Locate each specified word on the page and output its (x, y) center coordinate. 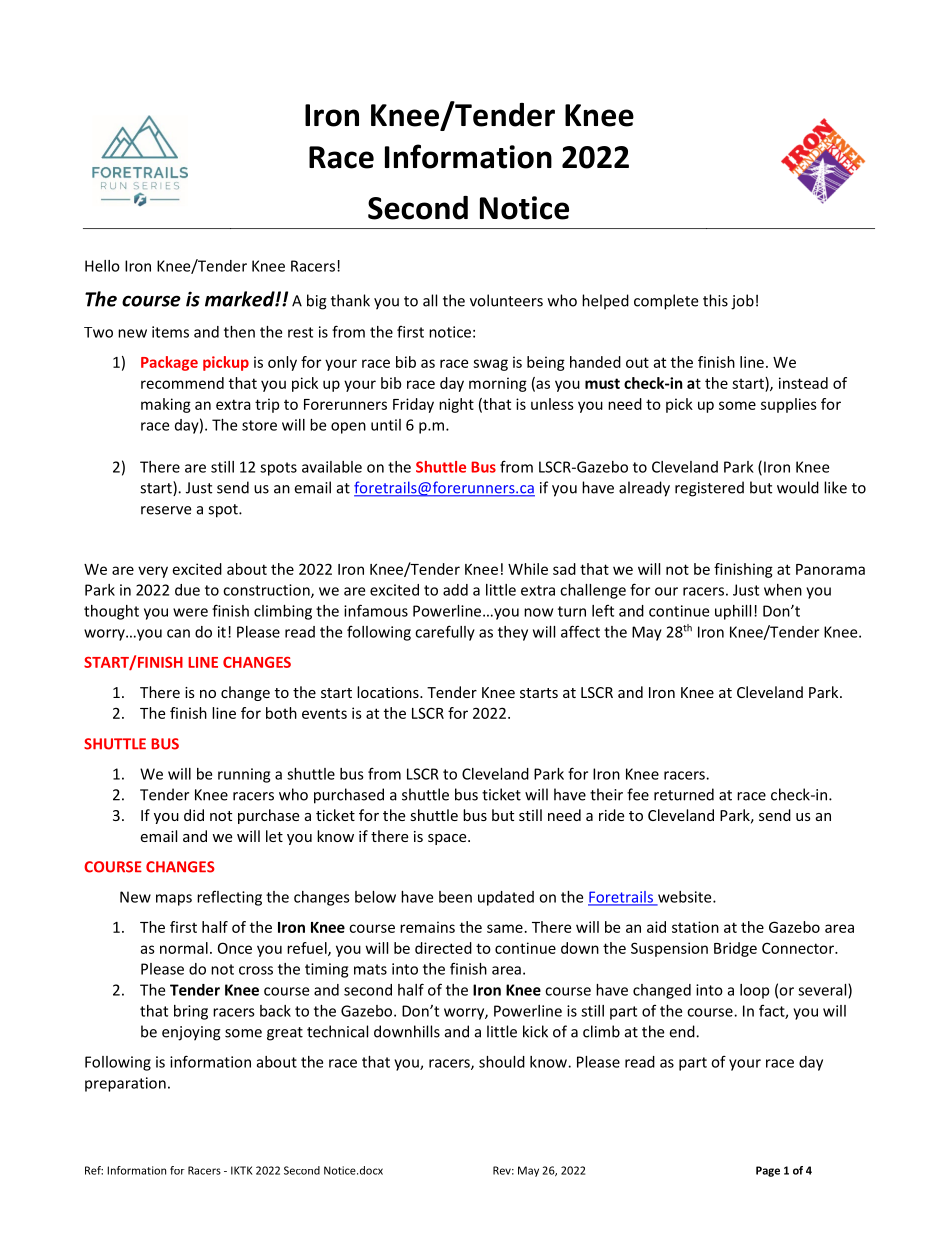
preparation (125, 1084)
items (170, 332)
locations (389, 692)
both (281, 713)
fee (638, 794)
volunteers (506, 300)
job (742, 302)
